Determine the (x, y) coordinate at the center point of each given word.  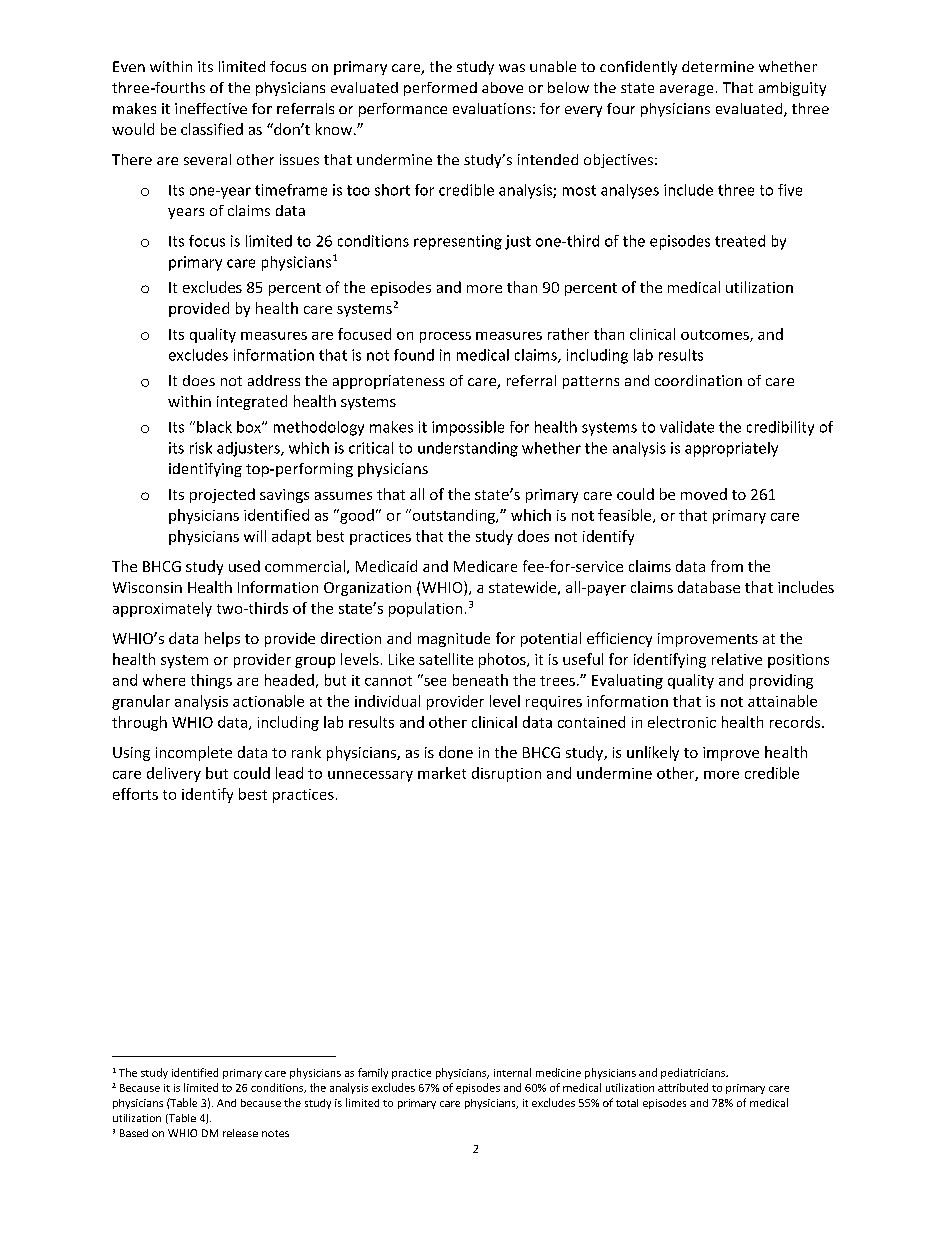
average (686, 90)
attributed (683, 1087)
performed (440, 89)
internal (512, 1072)
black (214, 427)
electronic (682, 722)
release (240, 1133)
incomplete (194, 753)
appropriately (731, 449)
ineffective (211, 108)
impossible (468, 428)
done (456, 752)
